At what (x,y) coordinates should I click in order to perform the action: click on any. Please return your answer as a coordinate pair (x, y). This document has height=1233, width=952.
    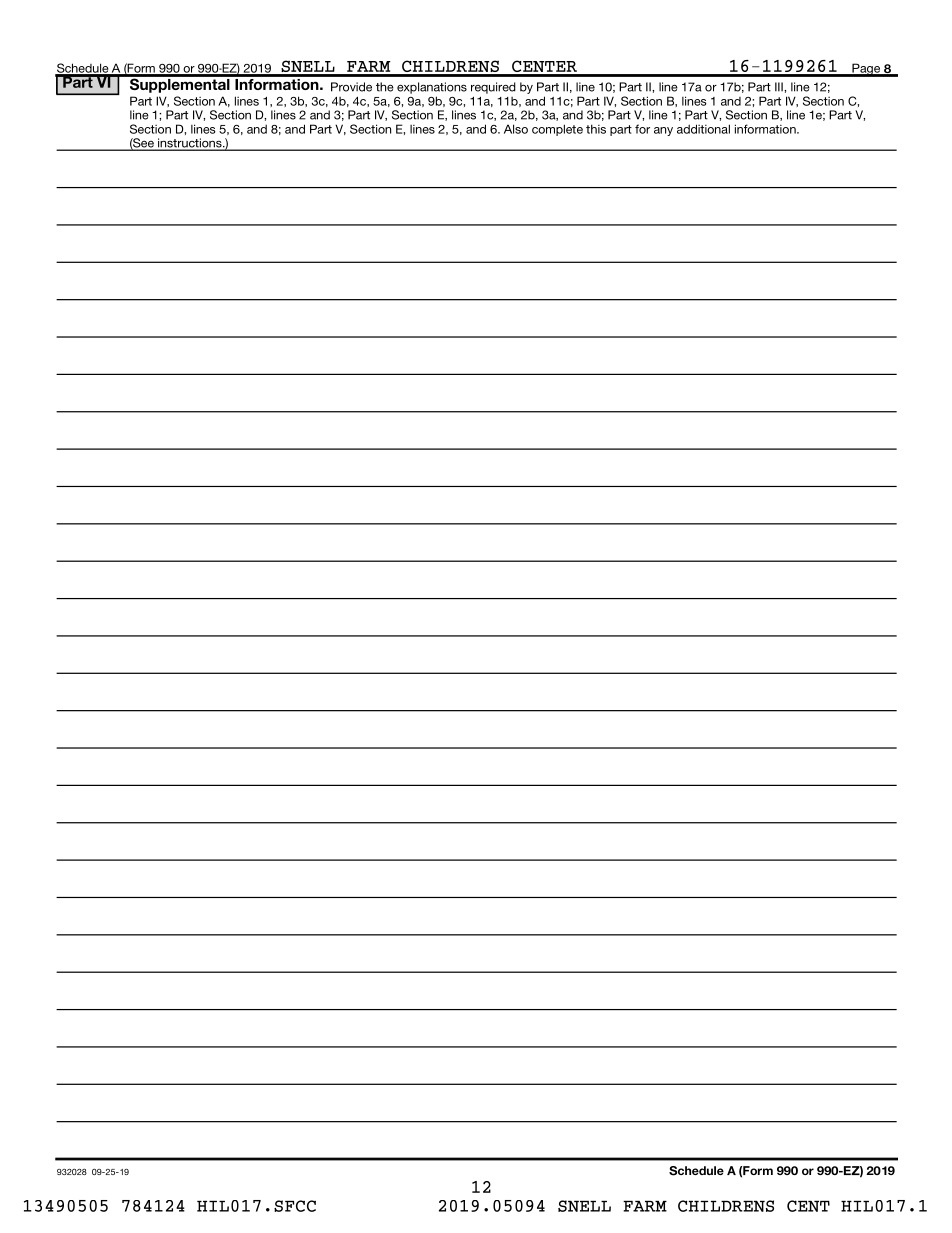
    Looking at the image, I should click on (663, 131).
